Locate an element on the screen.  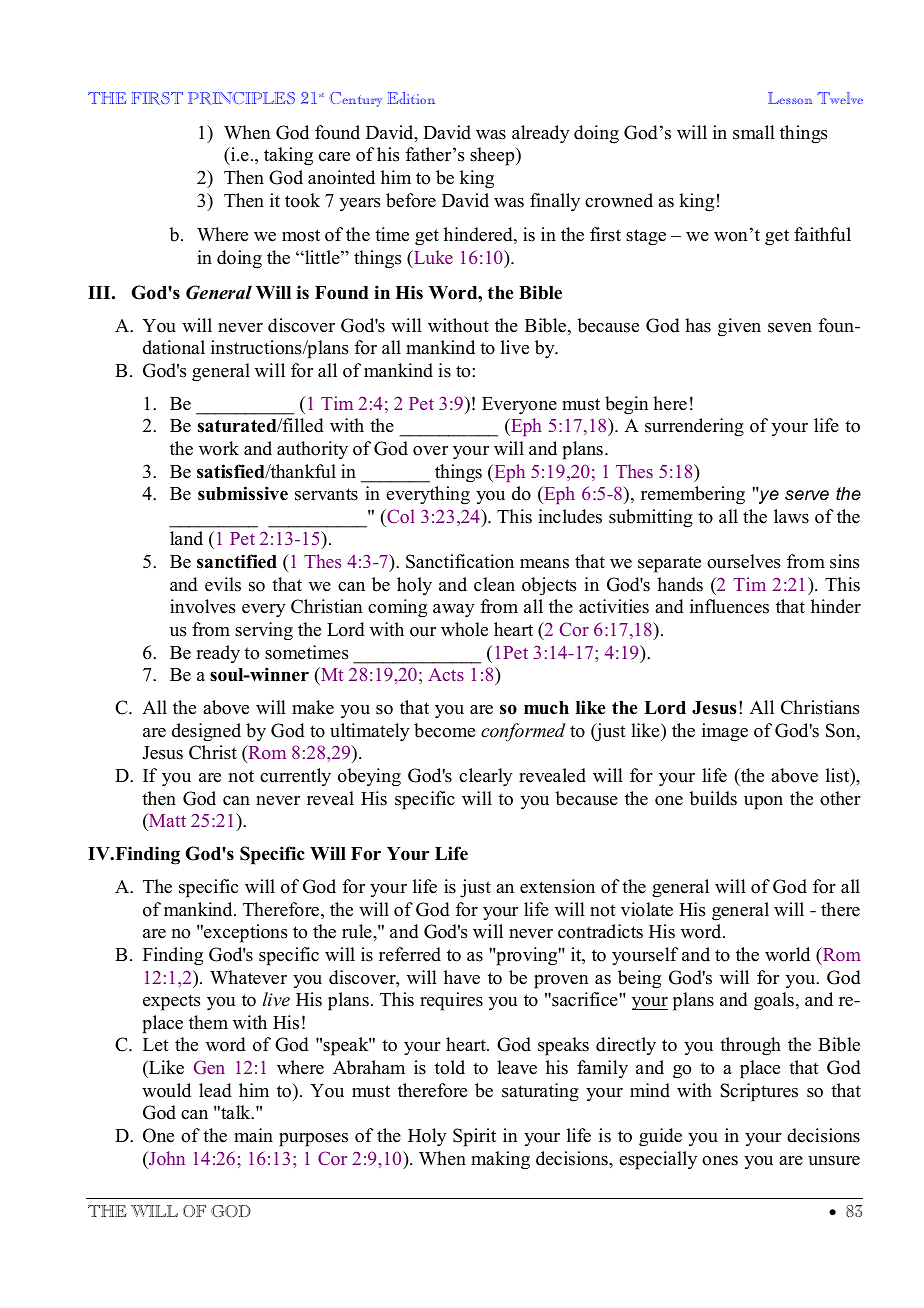
clearly is located at coordinates (486, 777).
